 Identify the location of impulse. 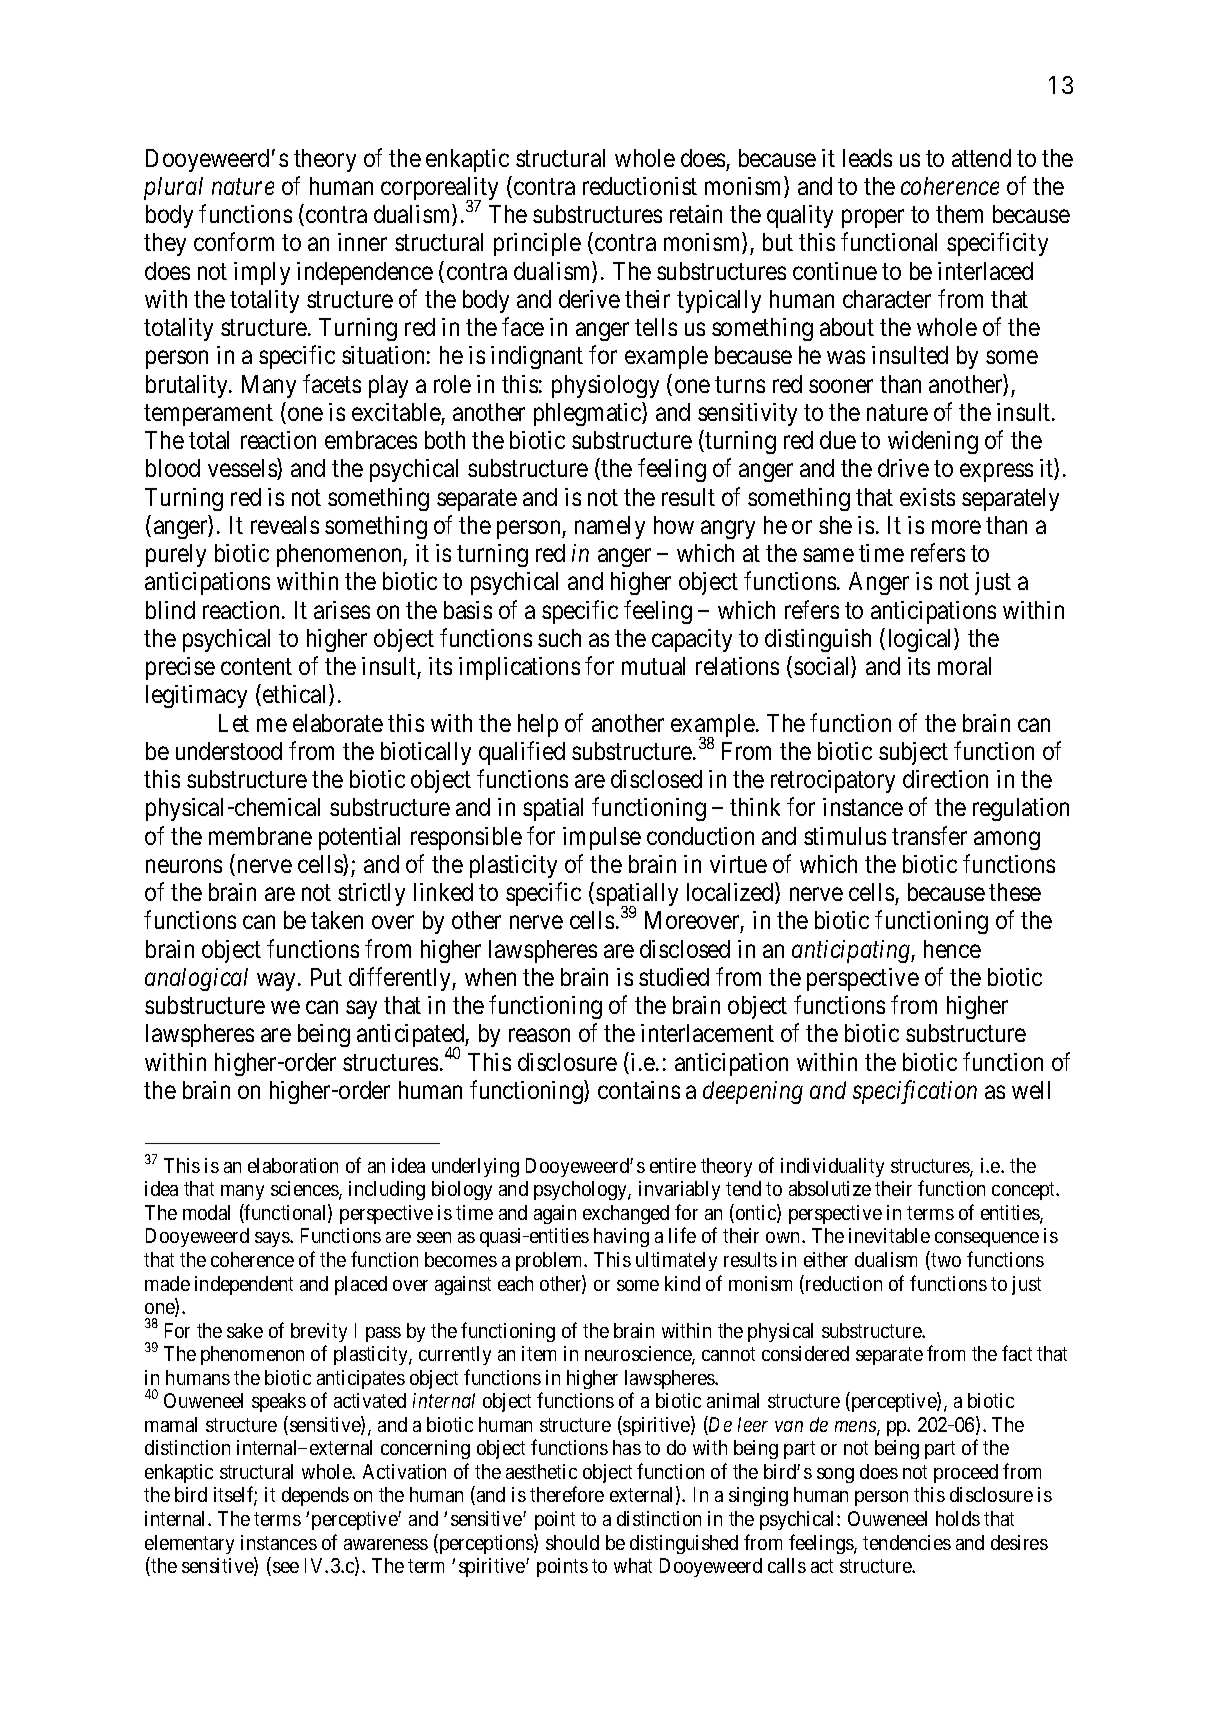
(602, 838).
